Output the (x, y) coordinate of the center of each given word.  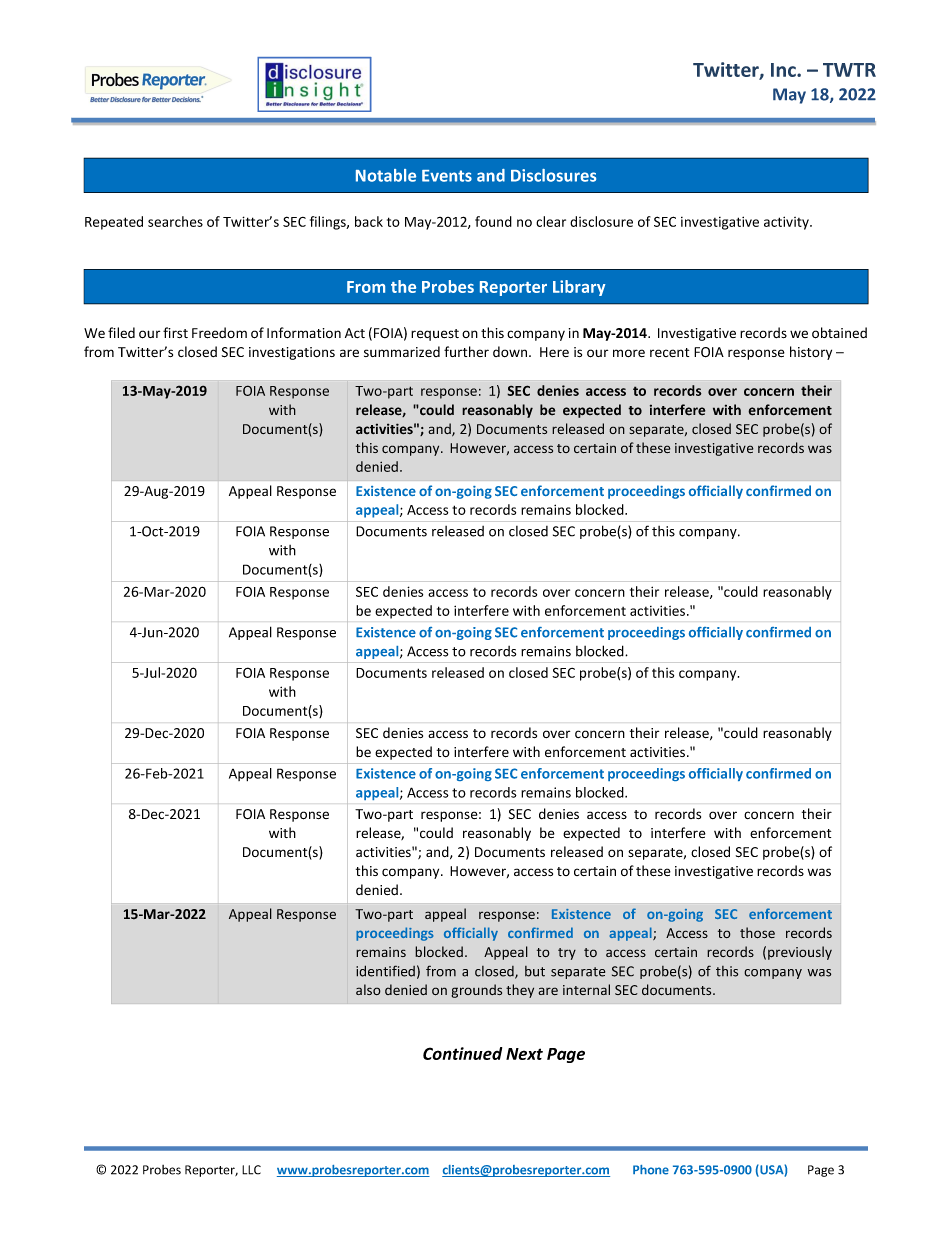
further (466, 351)
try (567, 954)
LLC (251, 1170)
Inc (784, 70)
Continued (462, 1053)
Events (447, 176)
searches (175, 221)
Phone (651, 1170)
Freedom (219, 333)
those (757, 933)
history (811, 353)
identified (385, 971)
